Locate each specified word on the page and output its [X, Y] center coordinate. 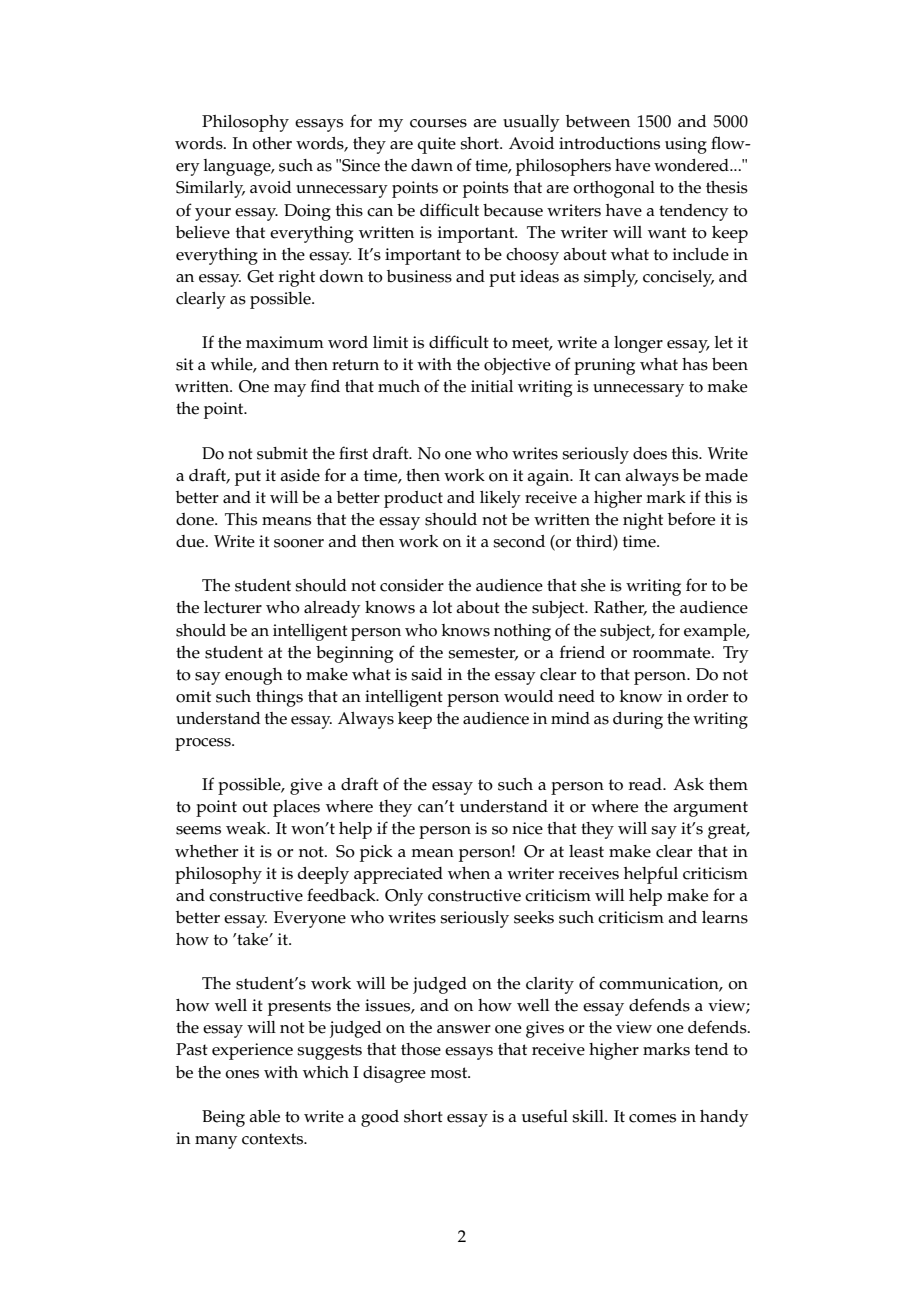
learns [725, 917]
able [265, 1116]
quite [437, 145]
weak [247, 828]
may [290, 390]
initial [492, 386]
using [686, 145]
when [469, 873]
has [695, 364]
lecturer [233, 607]
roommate [673, 653]
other [272, 143]
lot [442, 607]
